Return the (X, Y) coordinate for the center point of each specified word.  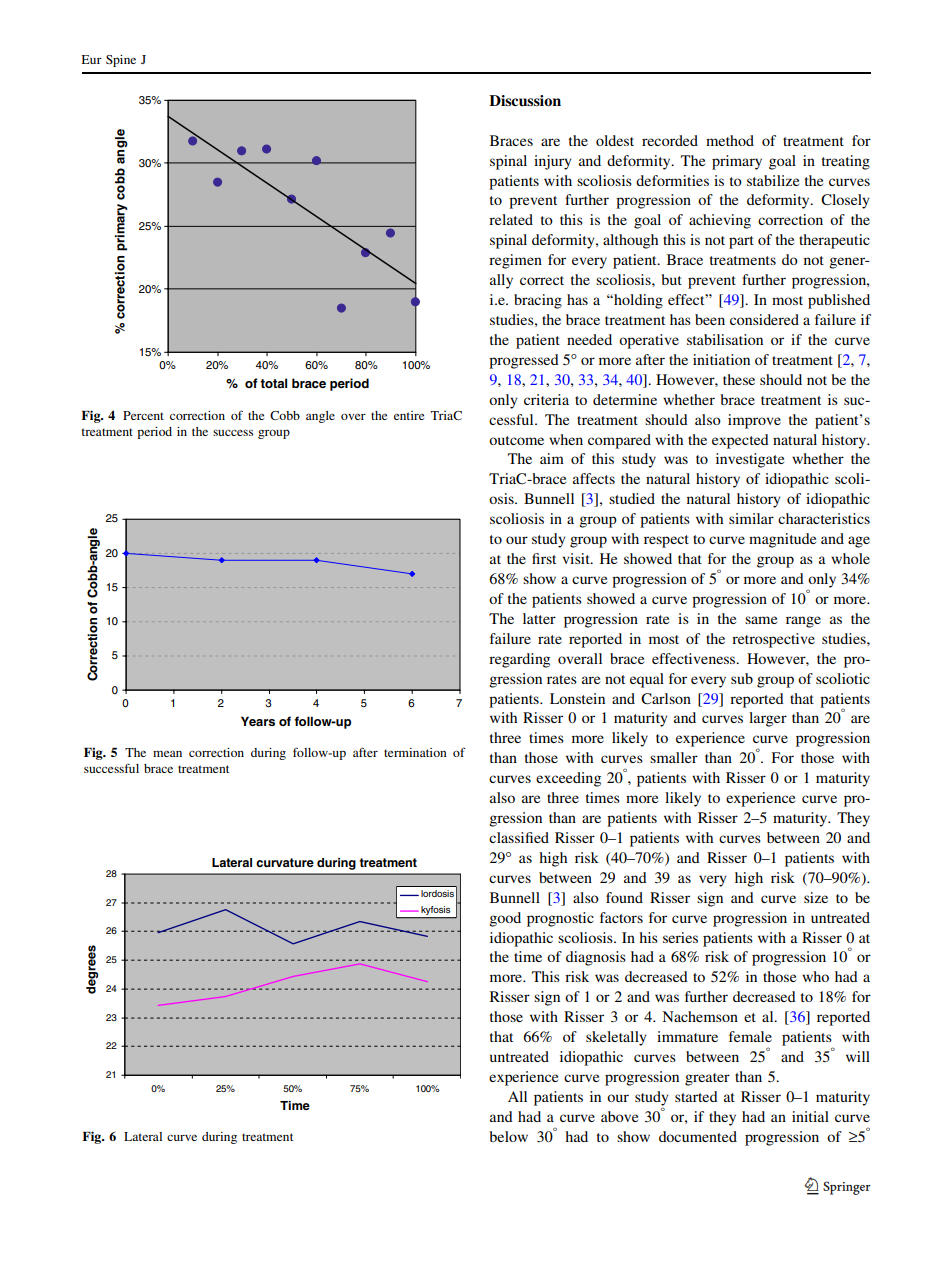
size (816, 897)
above (619, 1116)
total (273, 383)
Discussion (525, 100)
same (761, 620)
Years (258, 721)
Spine (121, 61)
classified (519, 837)
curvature (285, 862)
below (508, 1136)
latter (539, 618)
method (730, 140)
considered (764, 319)
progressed (524, 361)
